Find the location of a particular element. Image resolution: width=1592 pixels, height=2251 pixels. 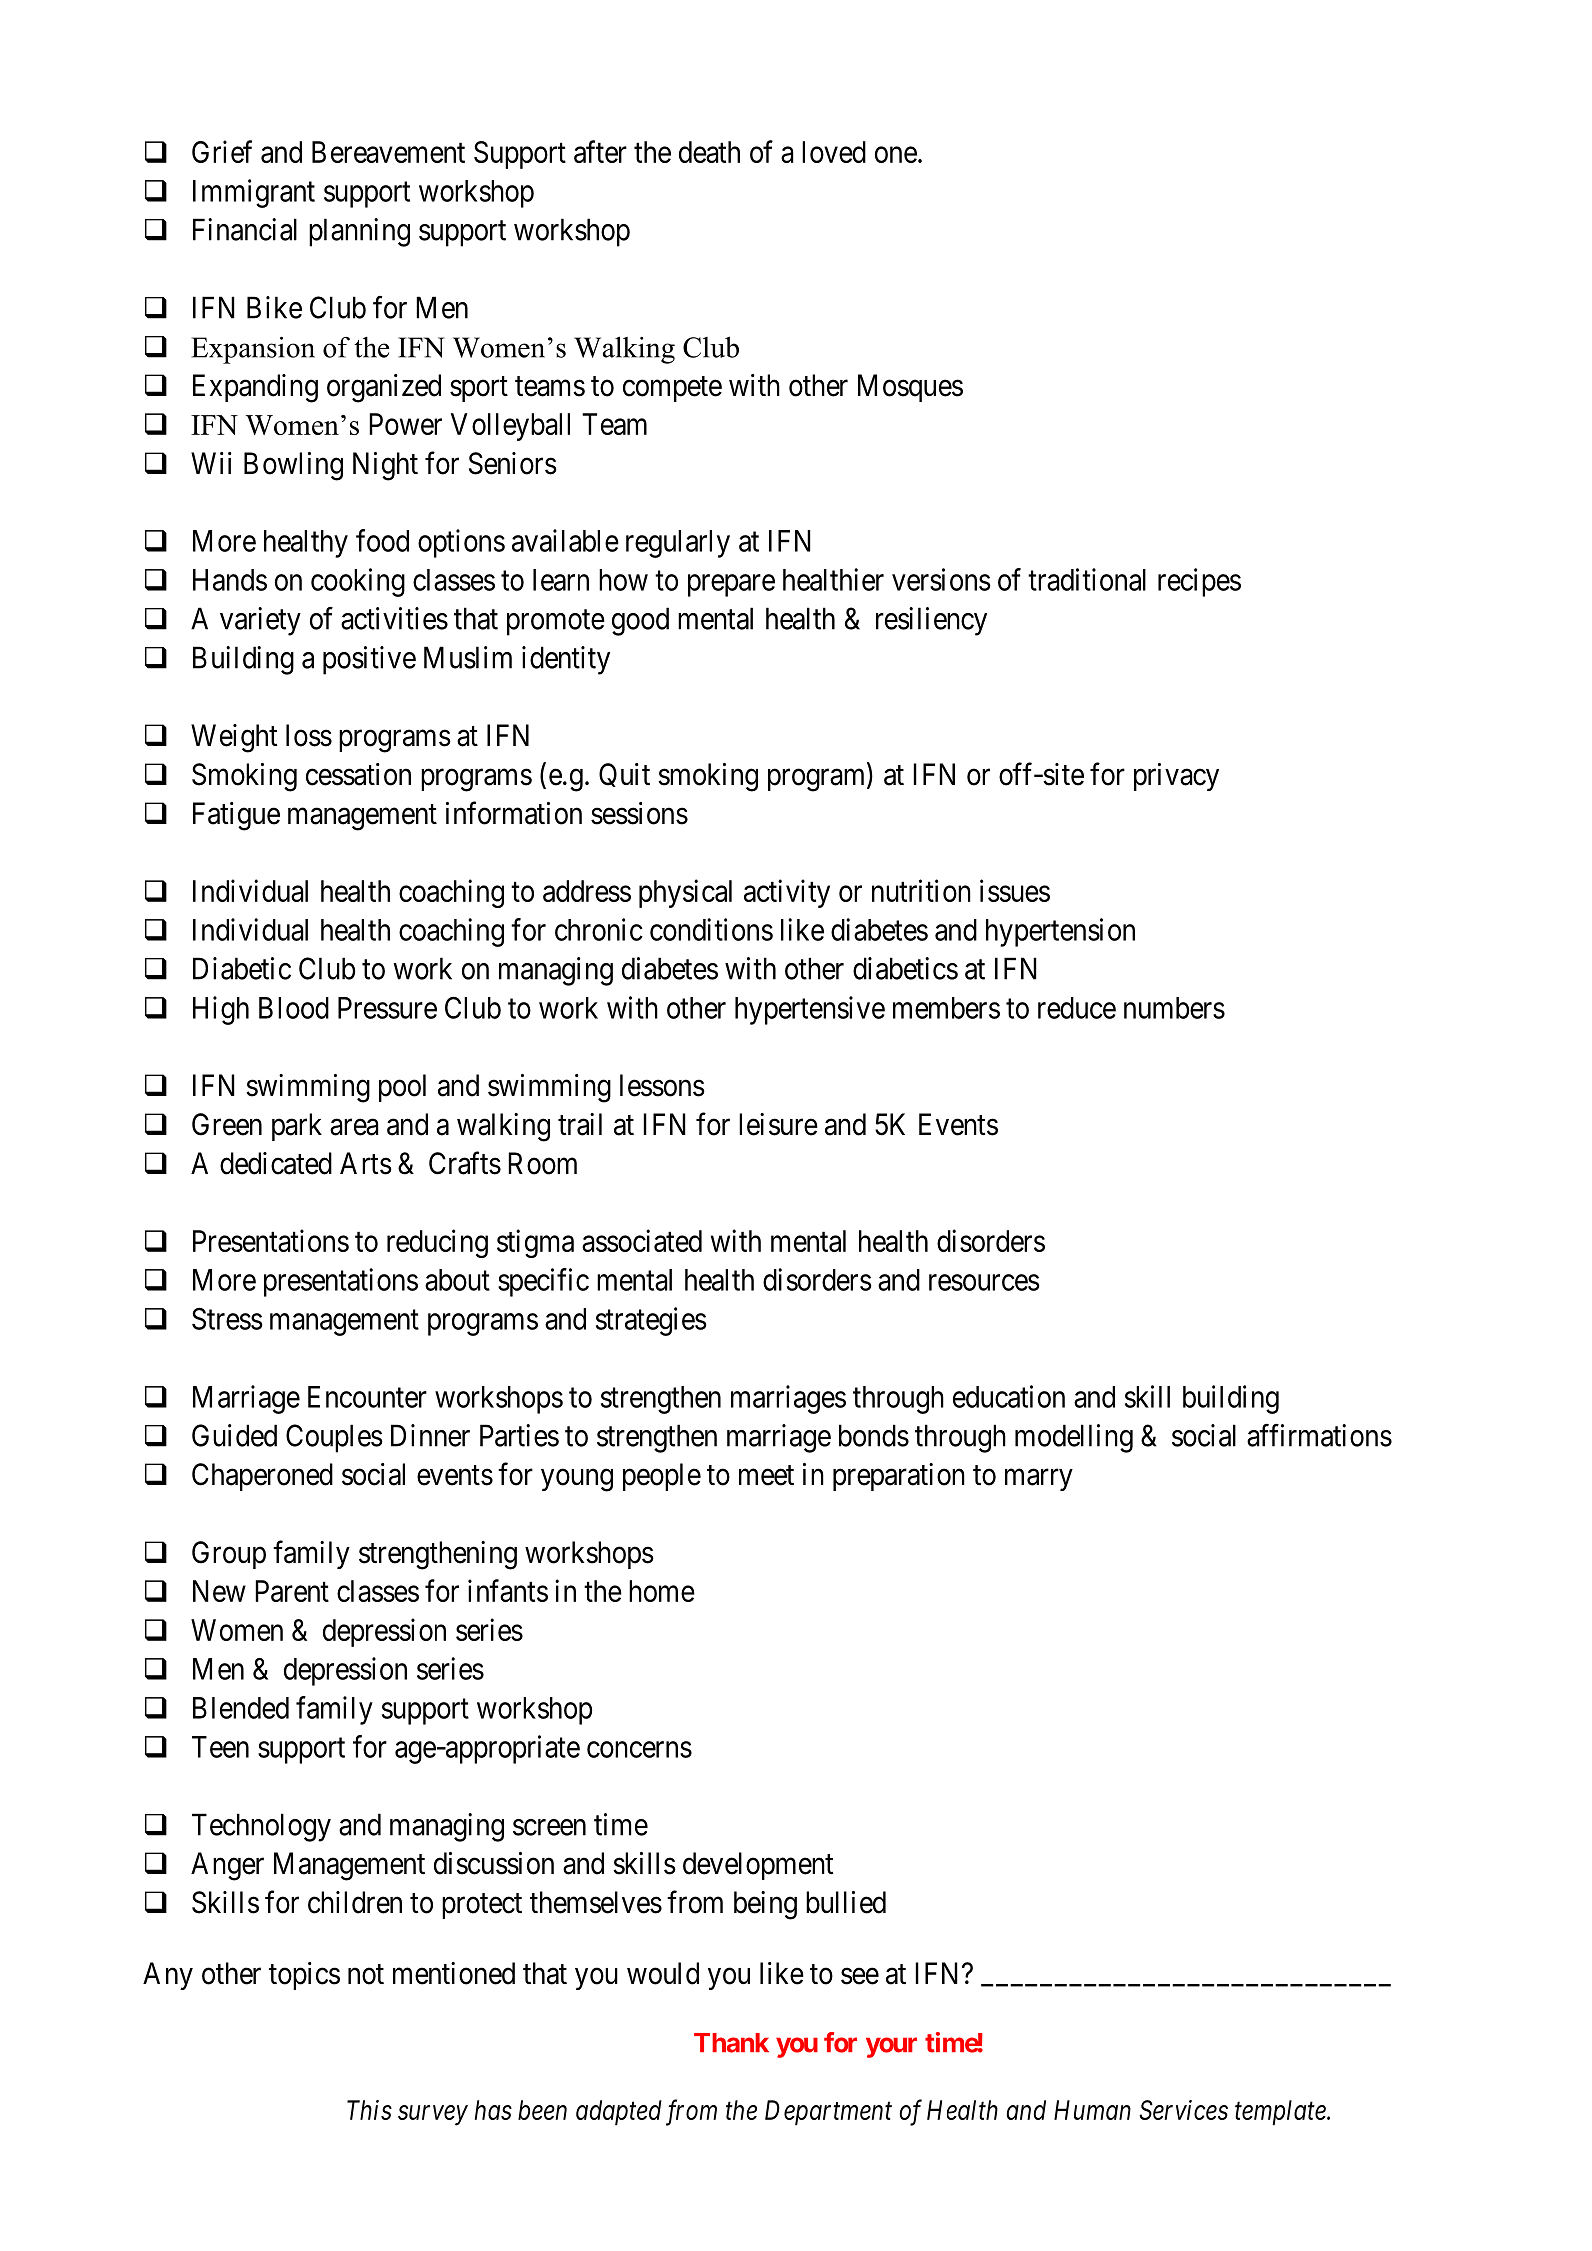

Immigrant is located at coordinates (254, 193).
